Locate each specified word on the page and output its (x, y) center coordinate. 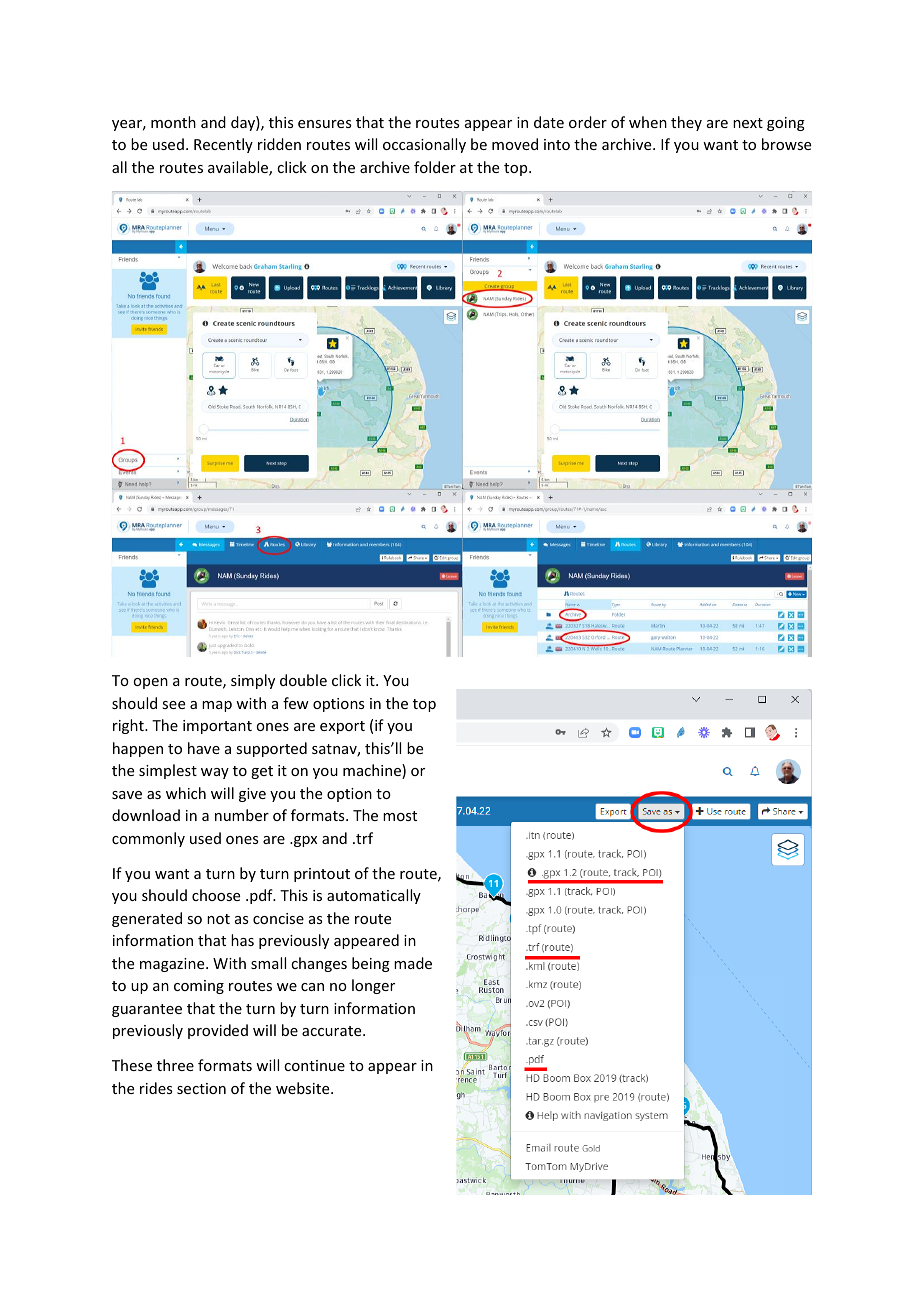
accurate (333, 1031)
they (686, 123)
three (175, 1065)
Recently (223, 145)
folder (435, 167)
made (413, 963)
